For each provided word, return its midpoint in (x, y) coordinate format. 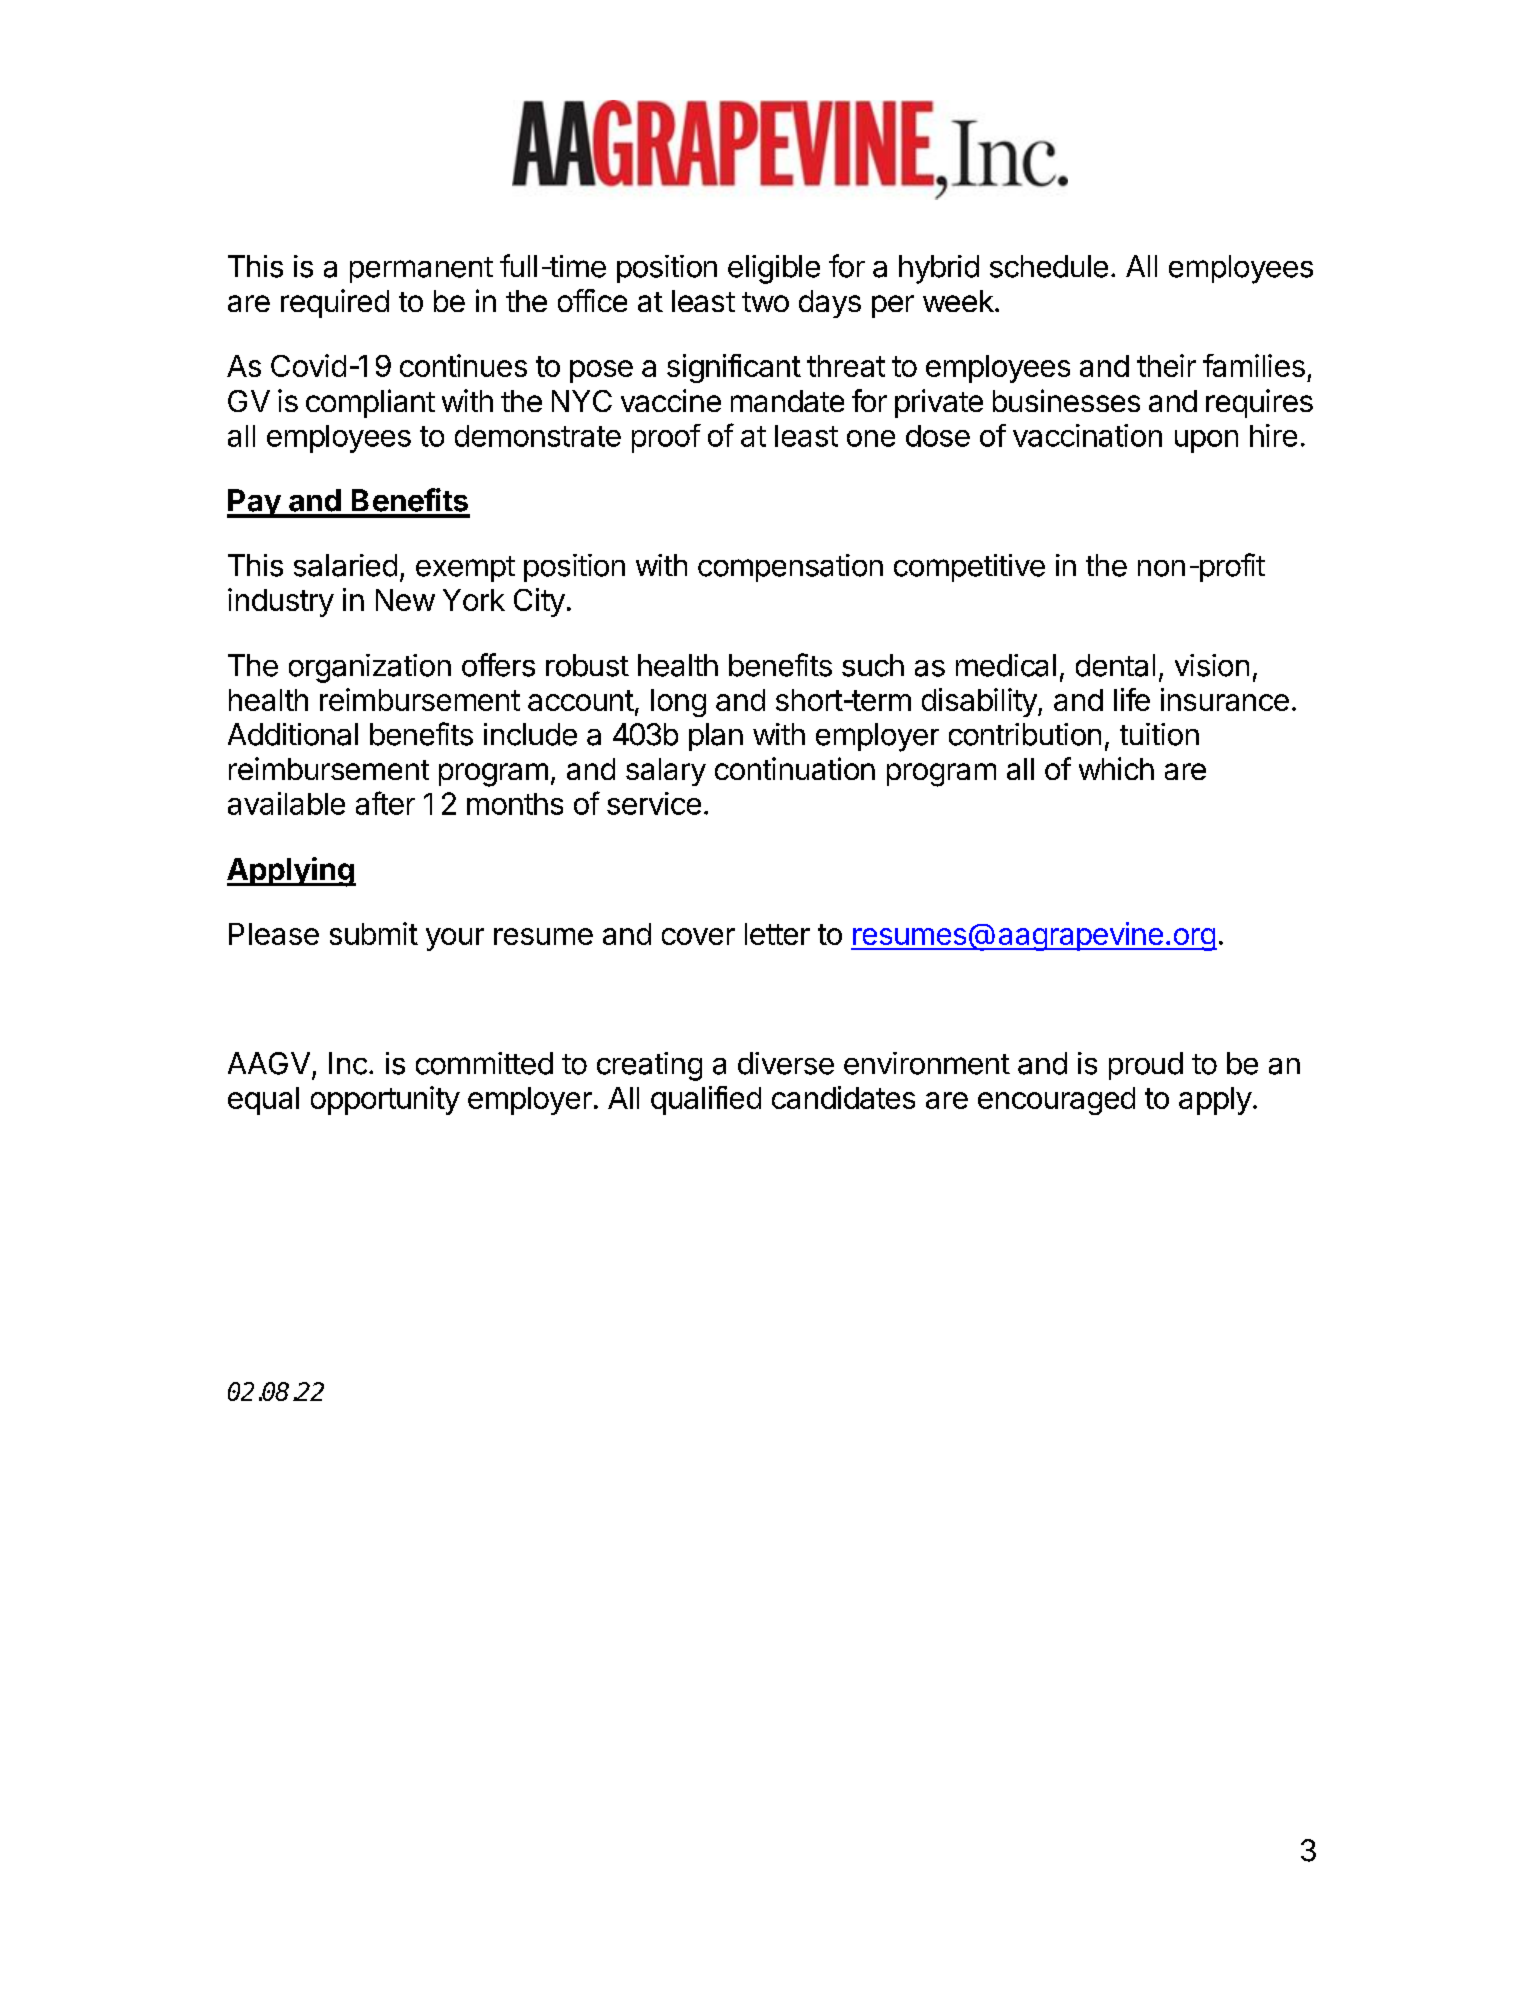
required (335, 303)
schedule (1049, 266)
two (765, 302)
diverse (786, 1063)
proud (1146, 1066)
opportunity (385, 1100)
